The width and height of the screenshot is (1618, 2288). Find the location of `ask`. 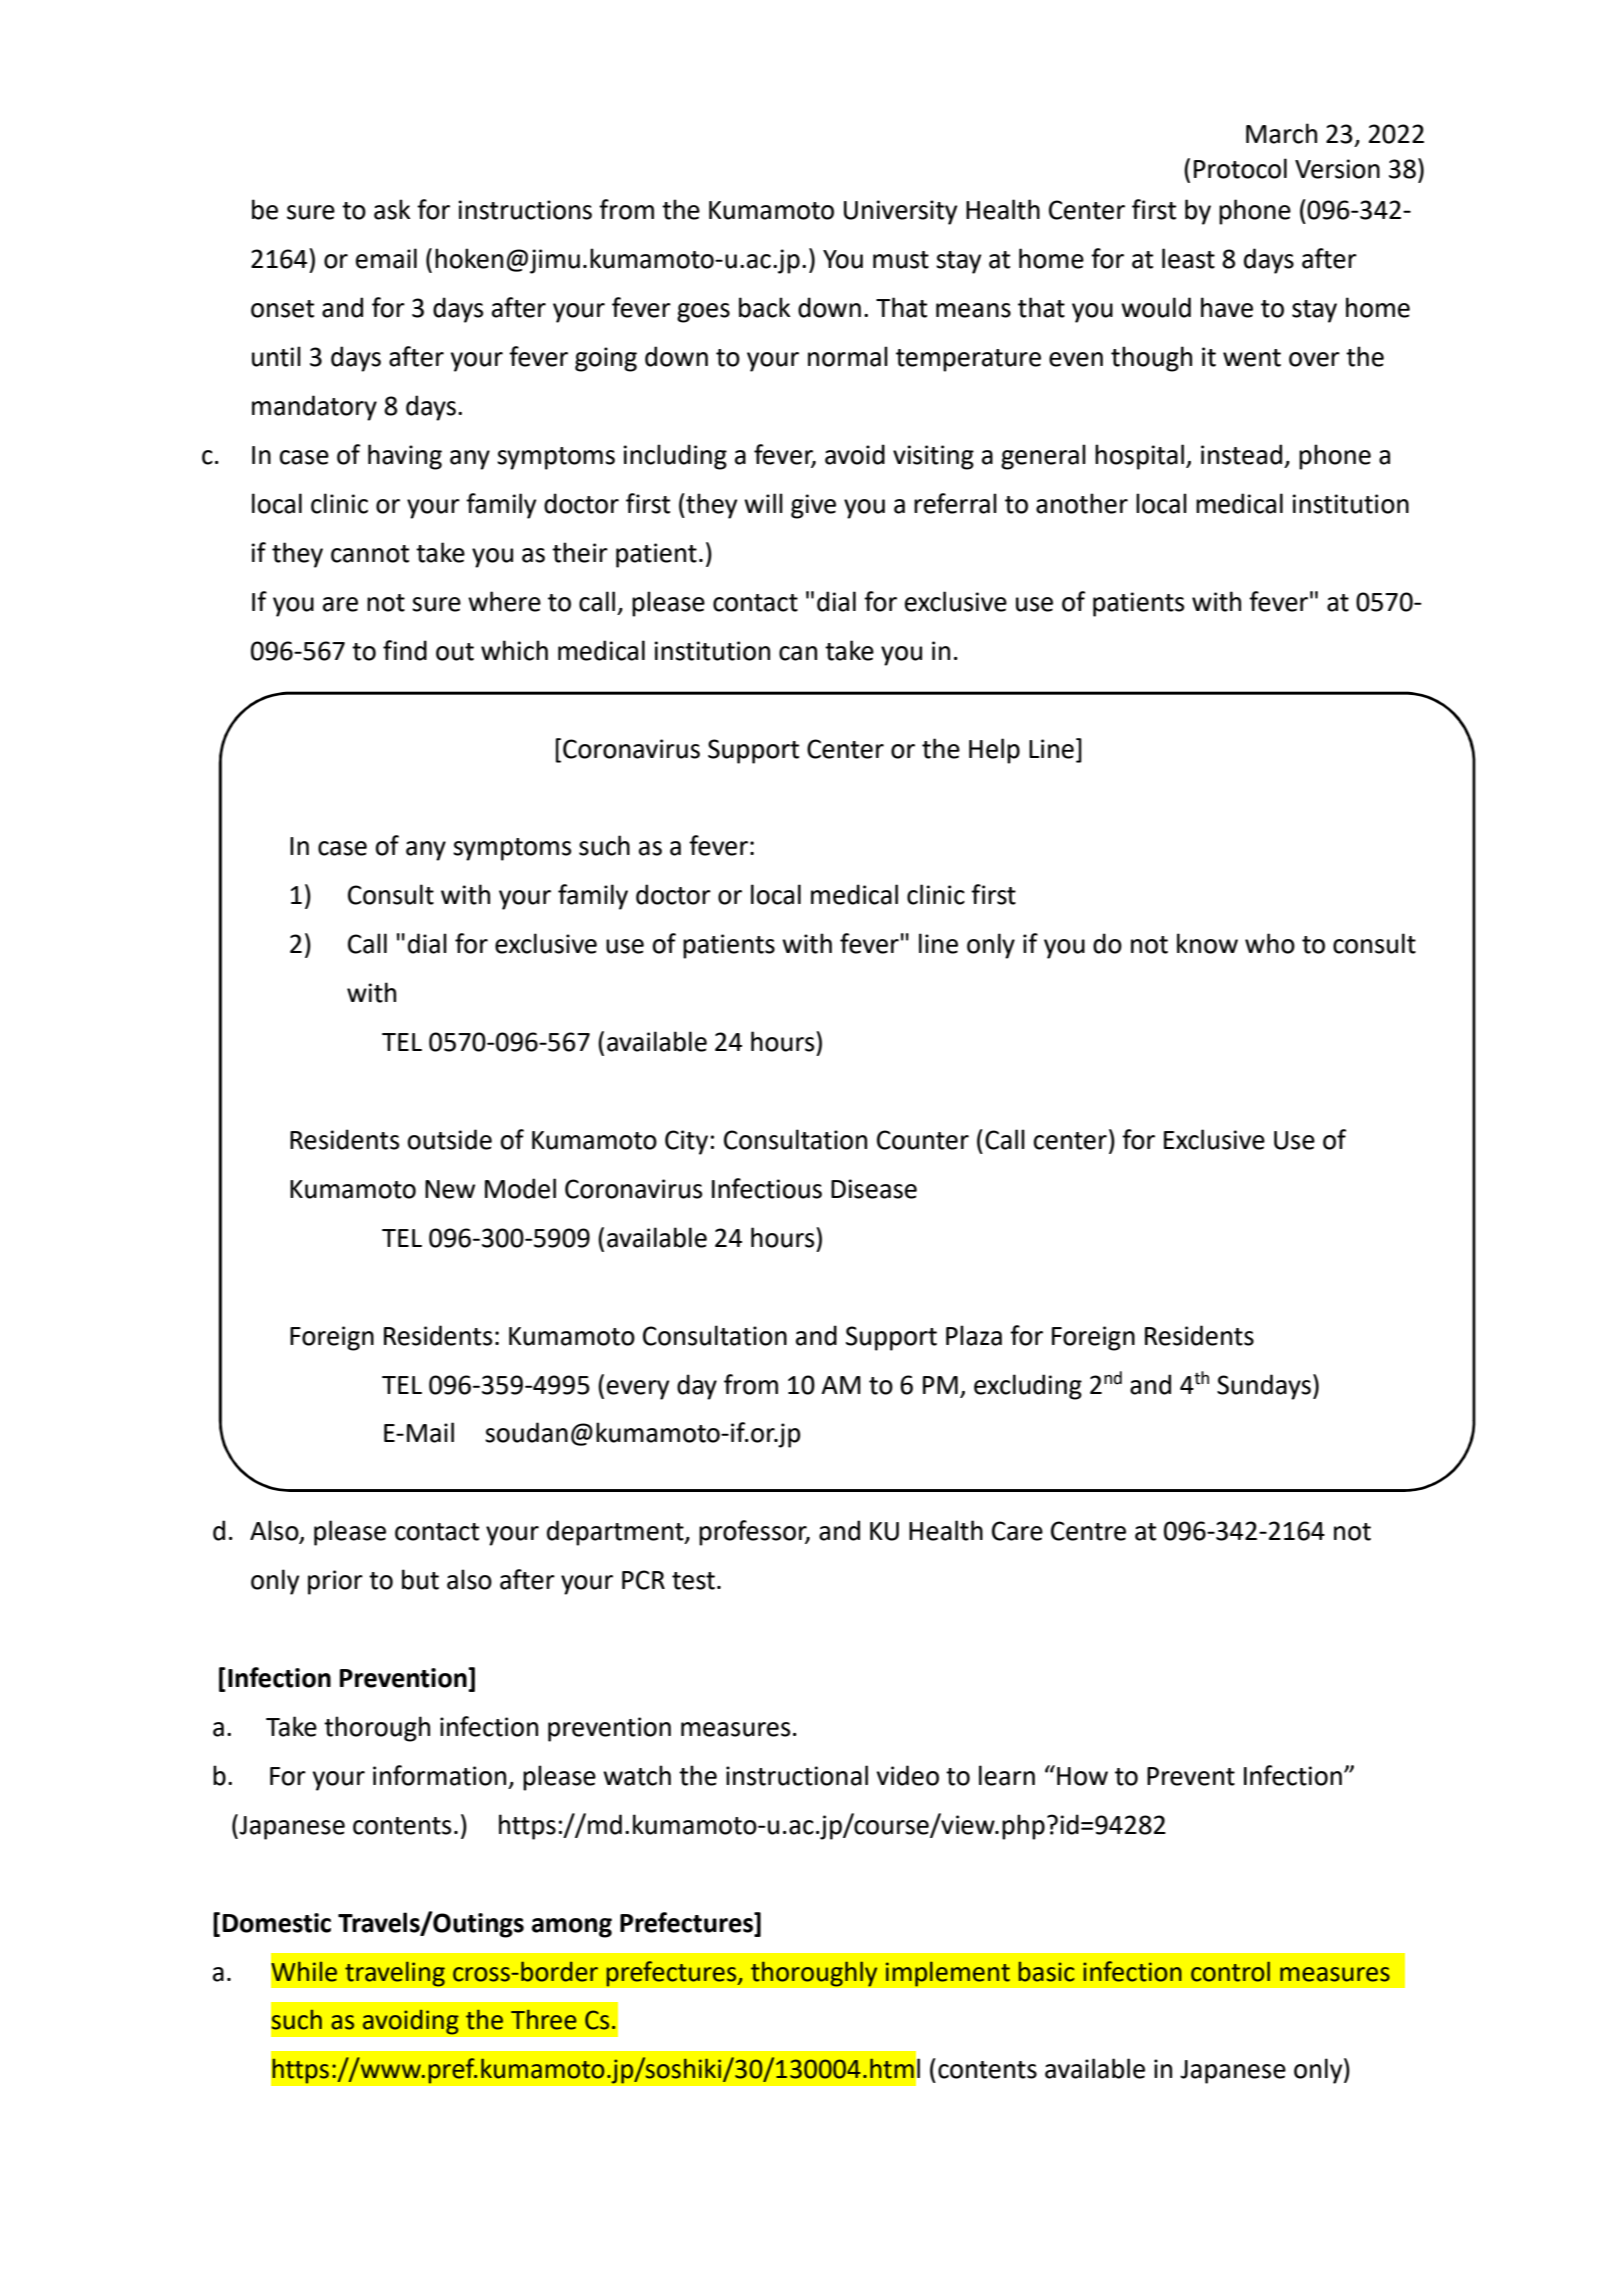

ask is located at coordinates (392, 209).
